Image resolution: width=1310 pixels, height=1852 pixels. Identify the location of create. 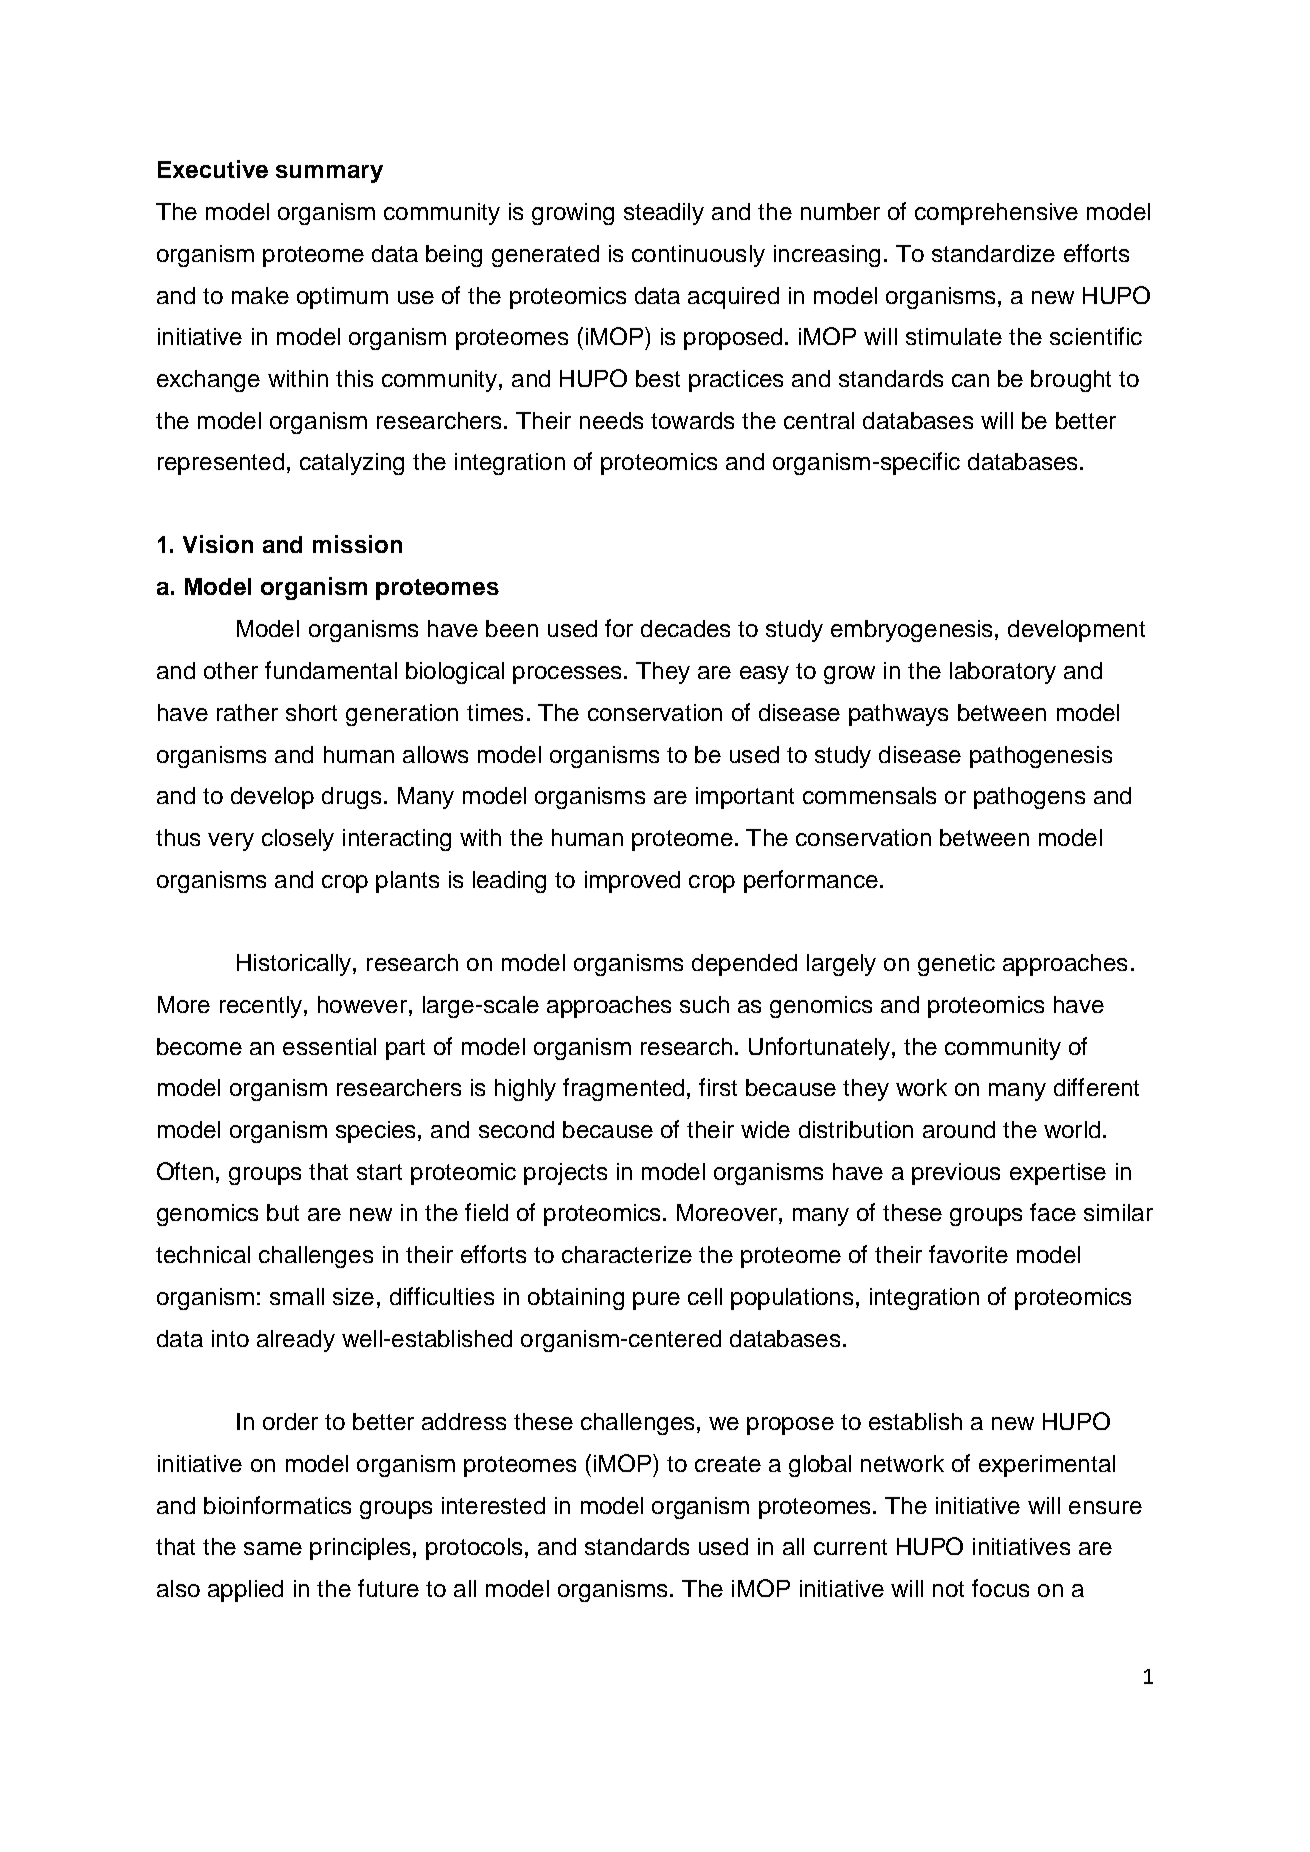
(728, 1464).
